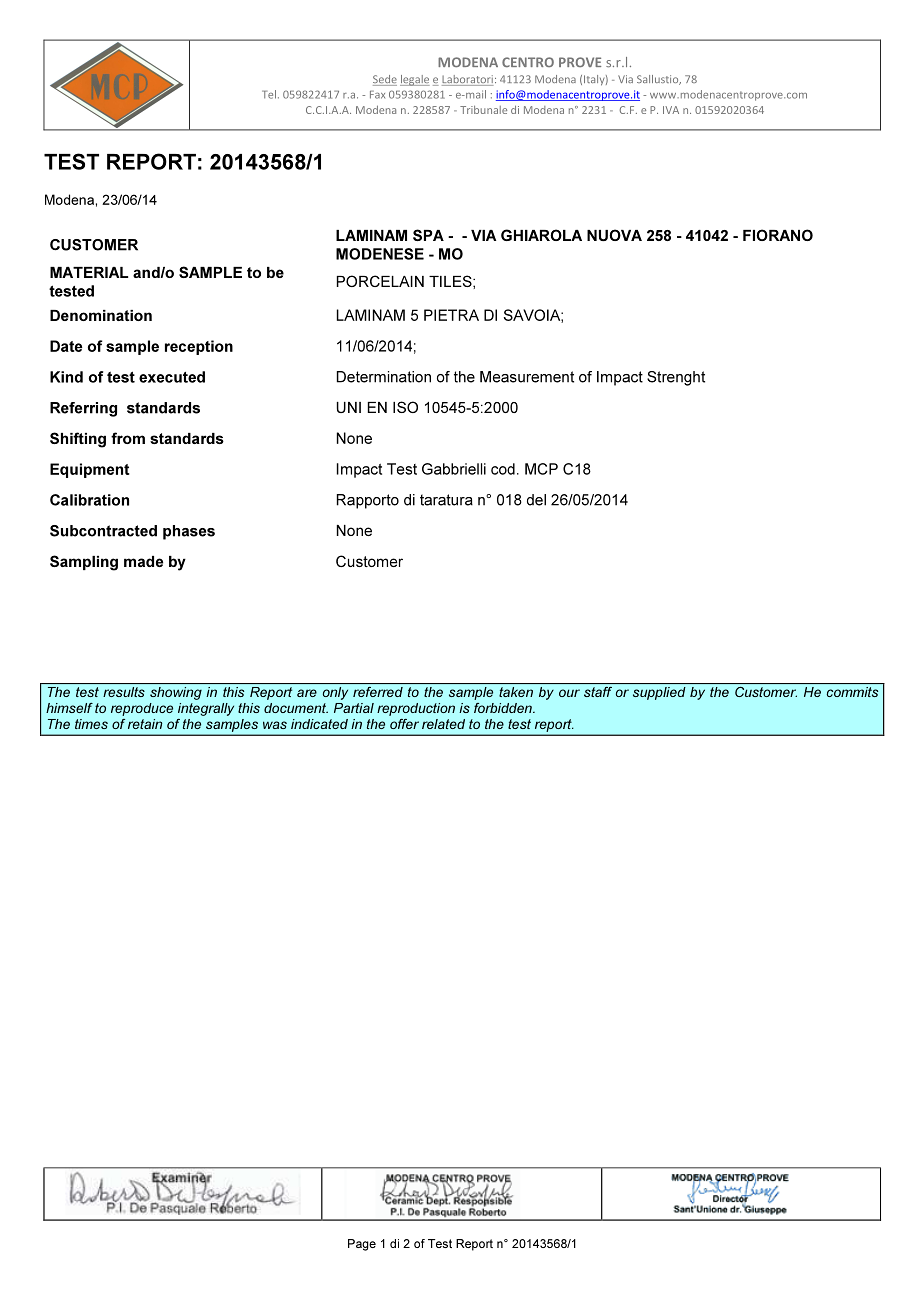 The image size is (924, 1308). I want to click on Strenght, so click(676, 378).
